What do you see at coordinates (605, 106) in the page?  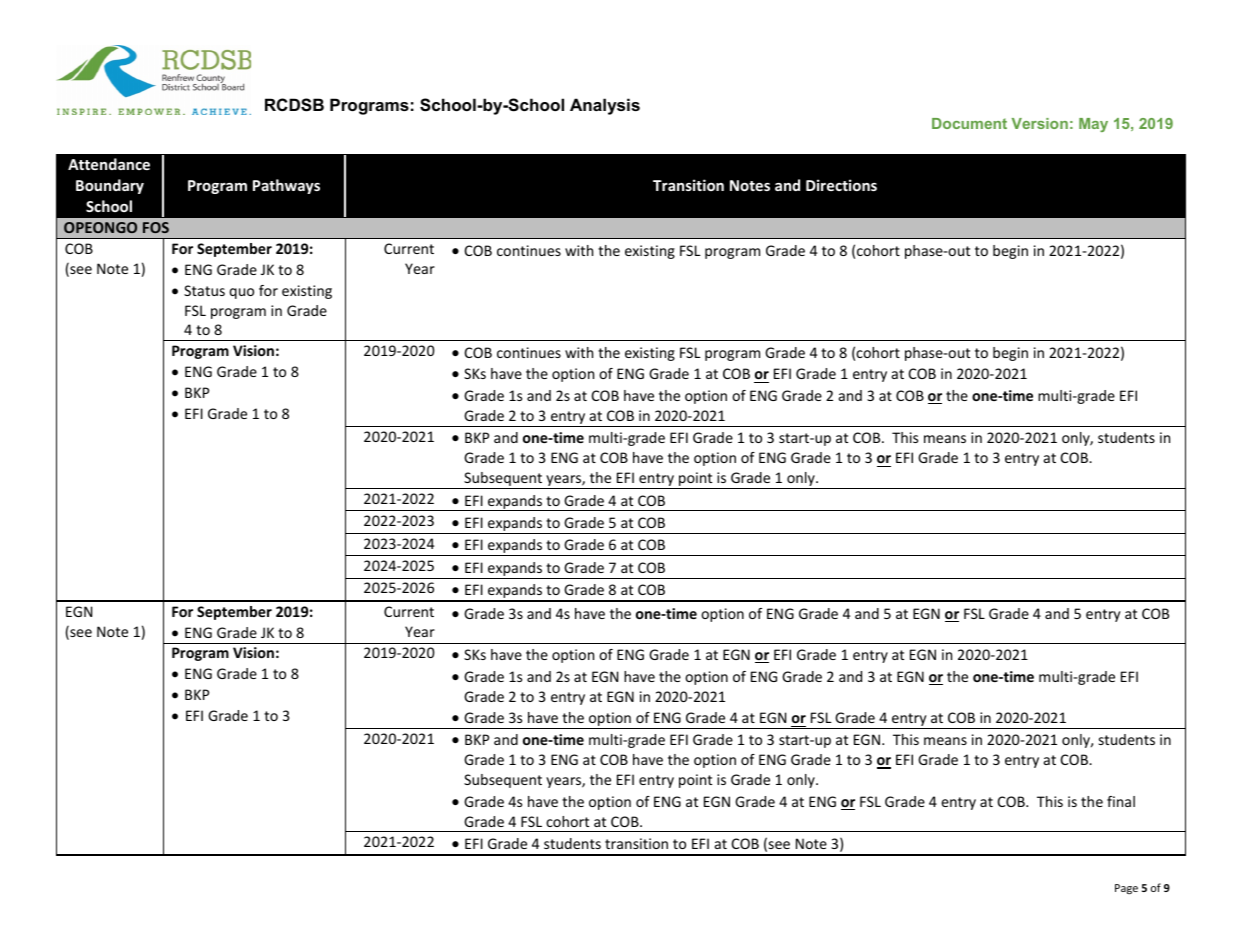 I see `Analysis` at bounding box center [605, 106].
